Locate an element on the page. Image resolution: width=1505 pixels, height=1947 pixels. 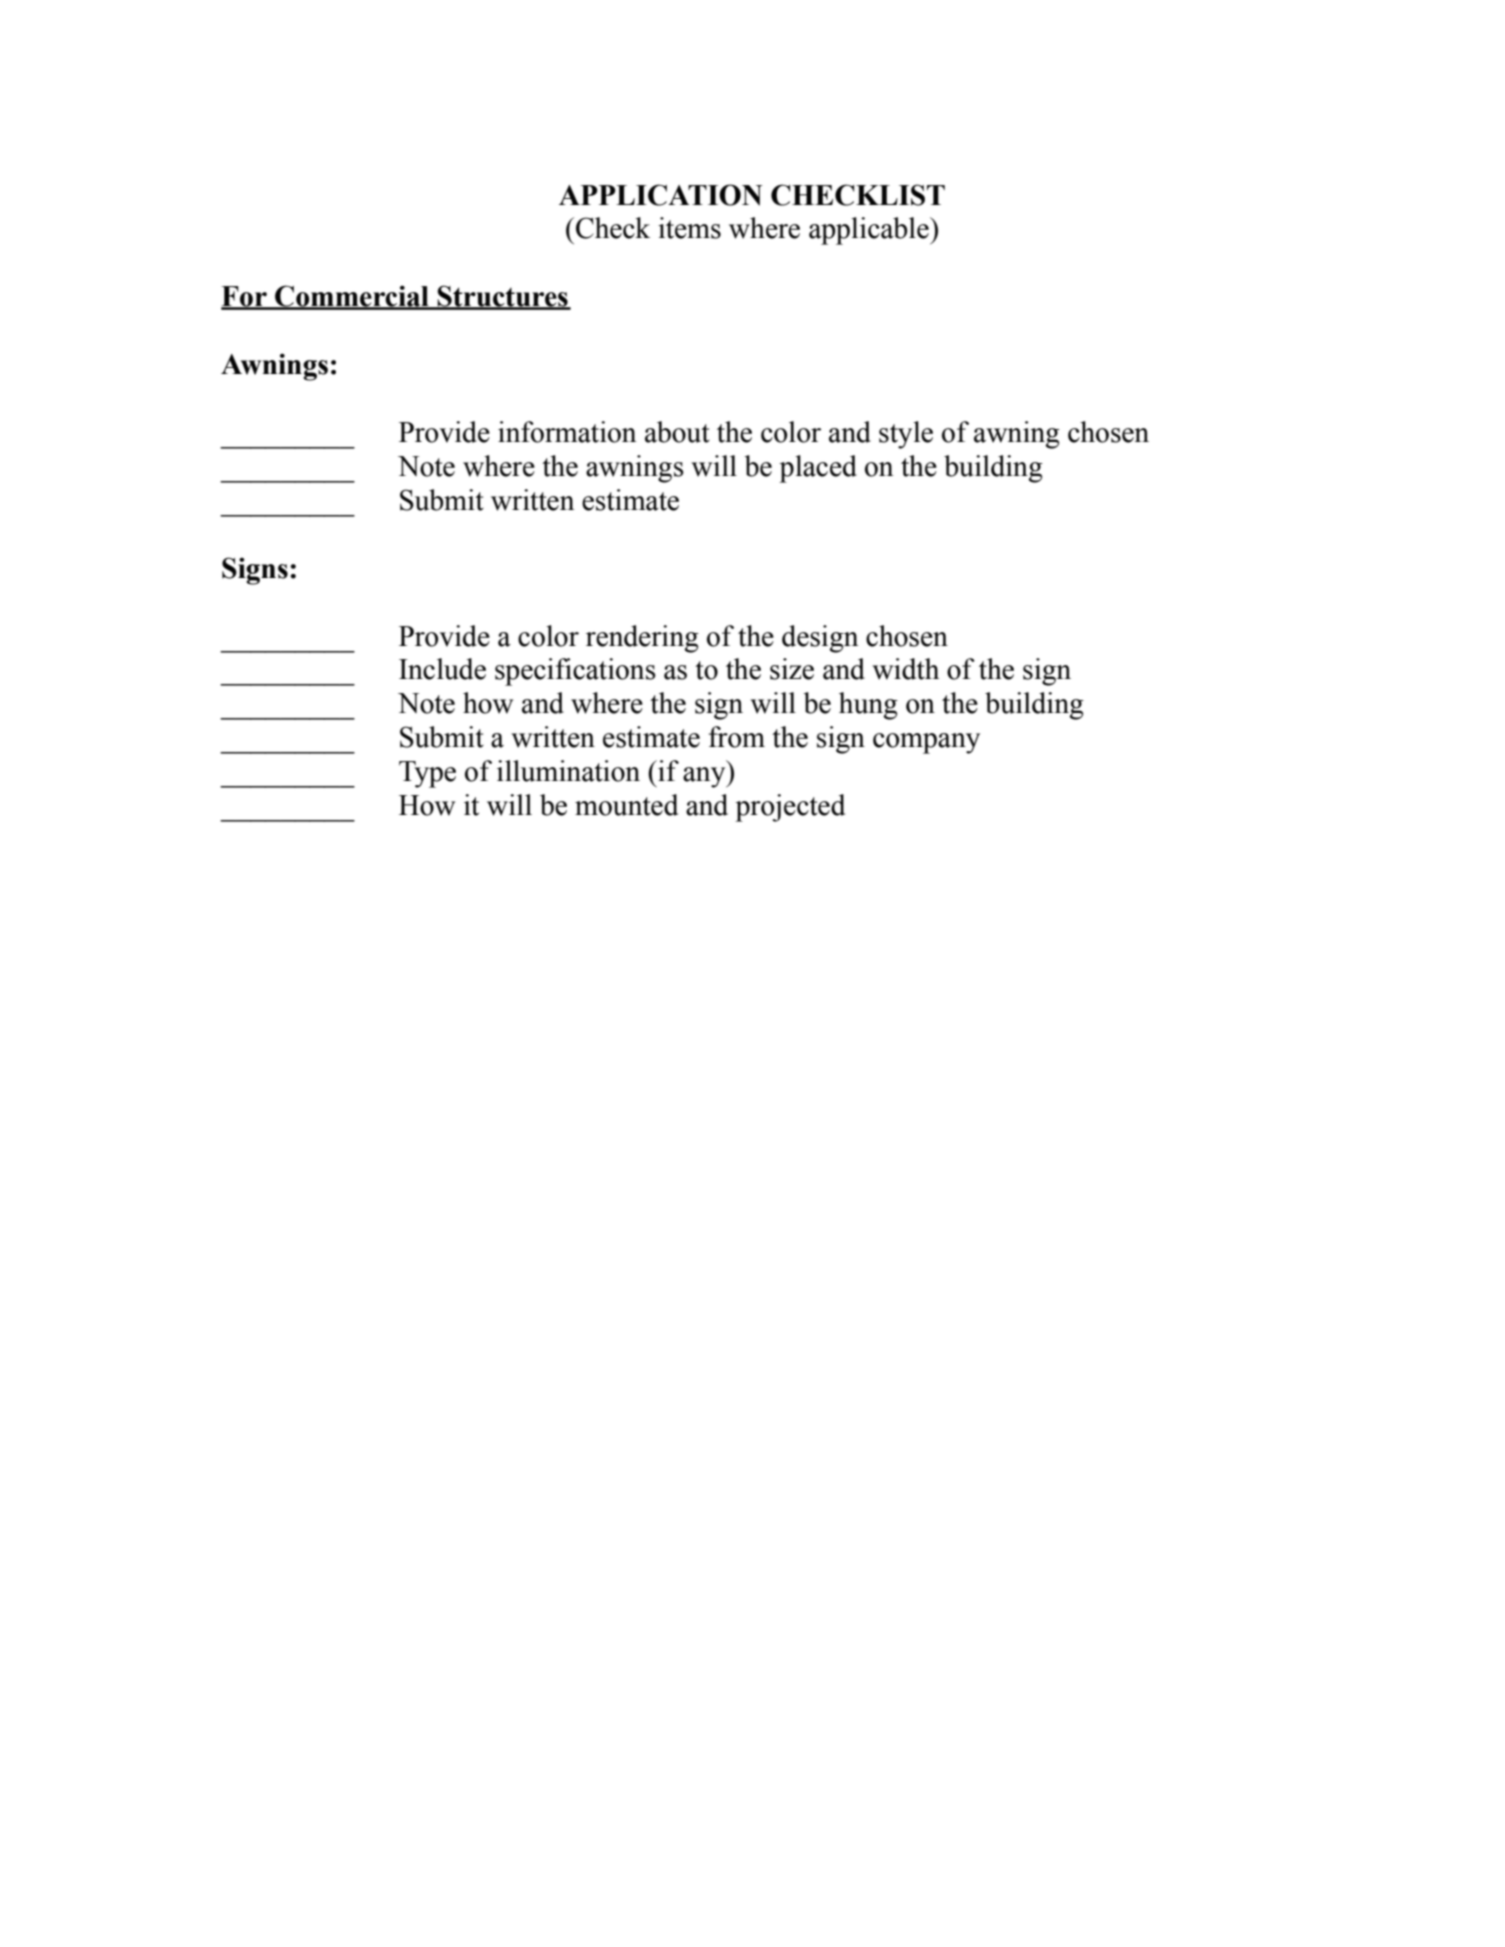
APPLICATION is located at coordinates (660, 195).
